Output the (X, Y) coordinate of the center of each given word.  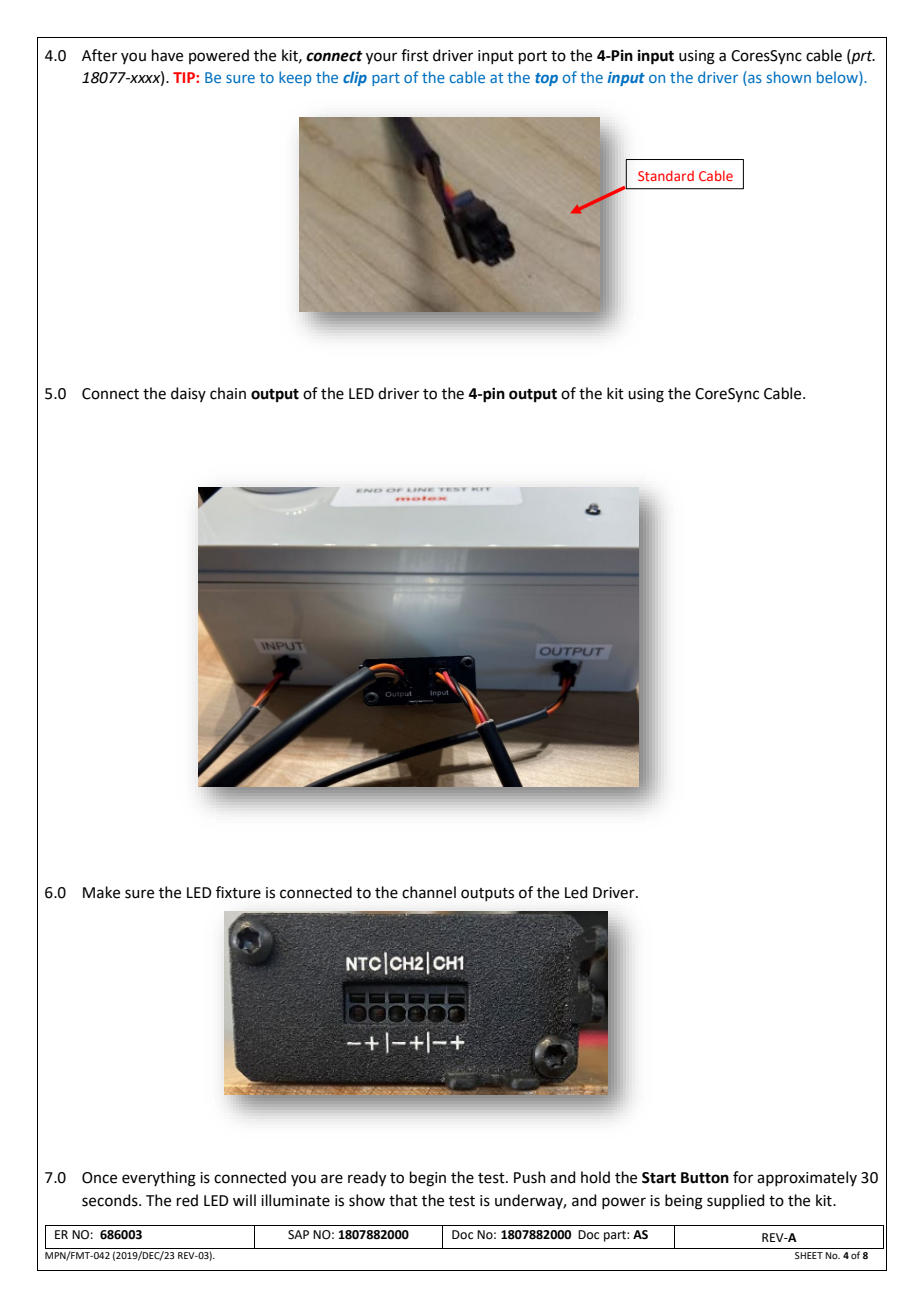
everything (159, 1179)
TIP (185, 77)
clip (355, 78)
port (533, 57)
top (546, 79)
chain (228, 393)
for (743, 1177)
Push (530, 1177)
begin (428, 1179)
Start (659, 1178)
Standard (666, 175)
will (244, 1200)
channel (429, 892)
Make (101, 892)
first (415, 55)
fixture (238, 892)
